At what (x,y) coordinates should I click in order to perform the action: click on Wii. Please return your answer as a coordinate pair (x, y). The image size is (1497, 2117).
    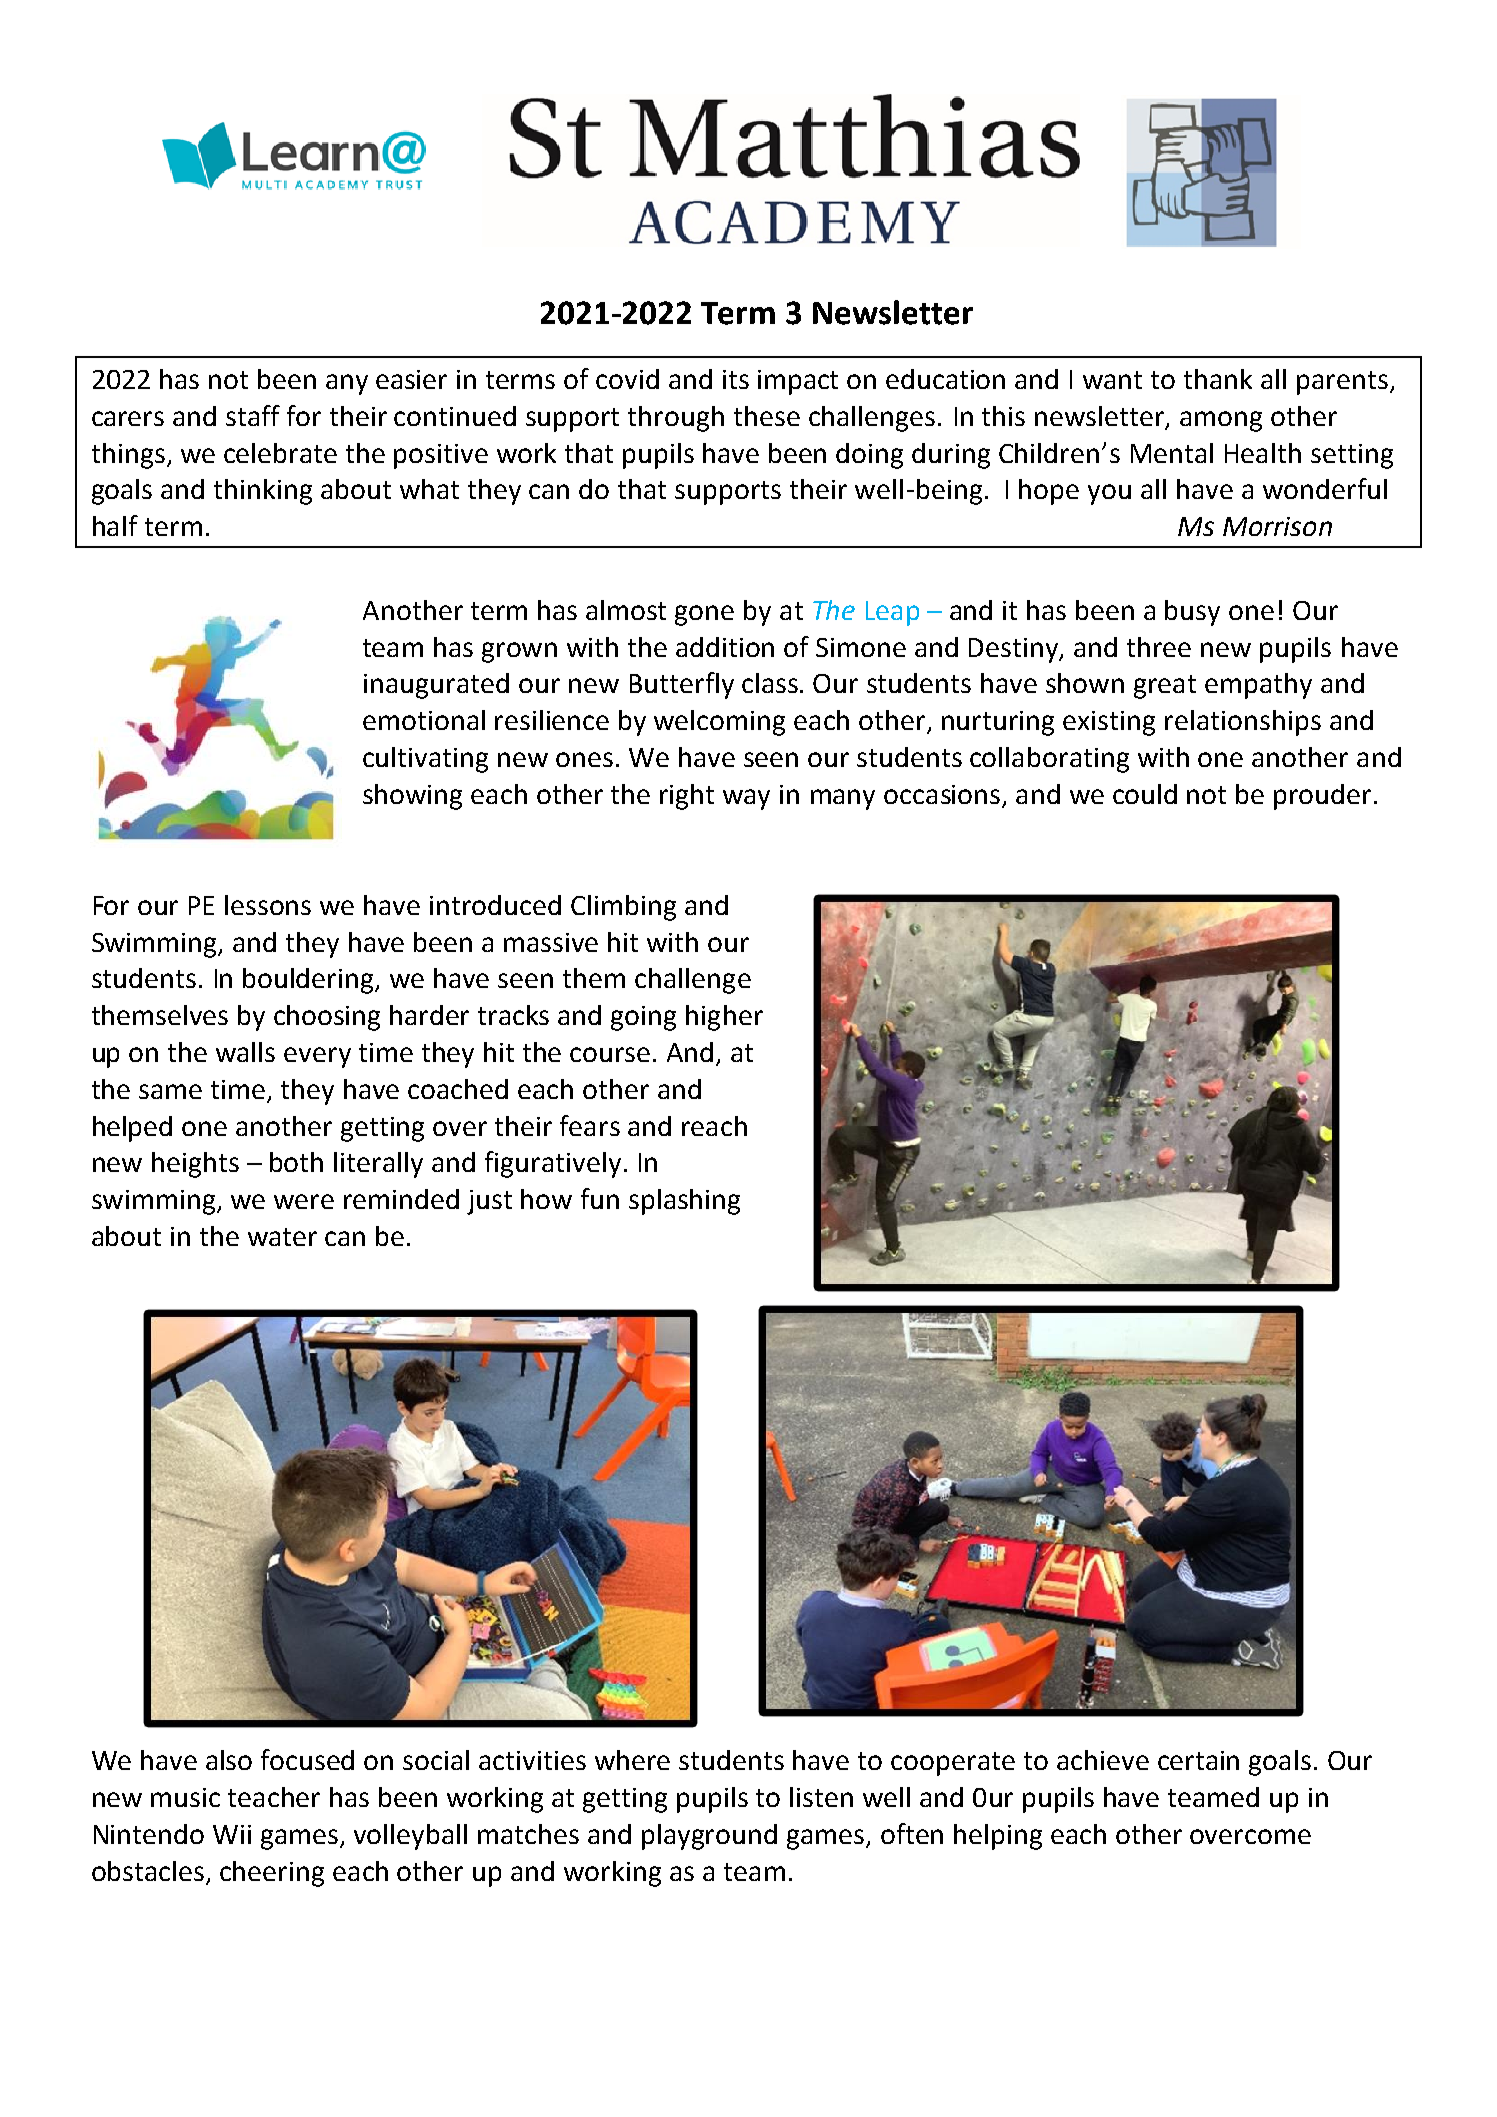
    Looking at the image, I should click on (232, 1834).
